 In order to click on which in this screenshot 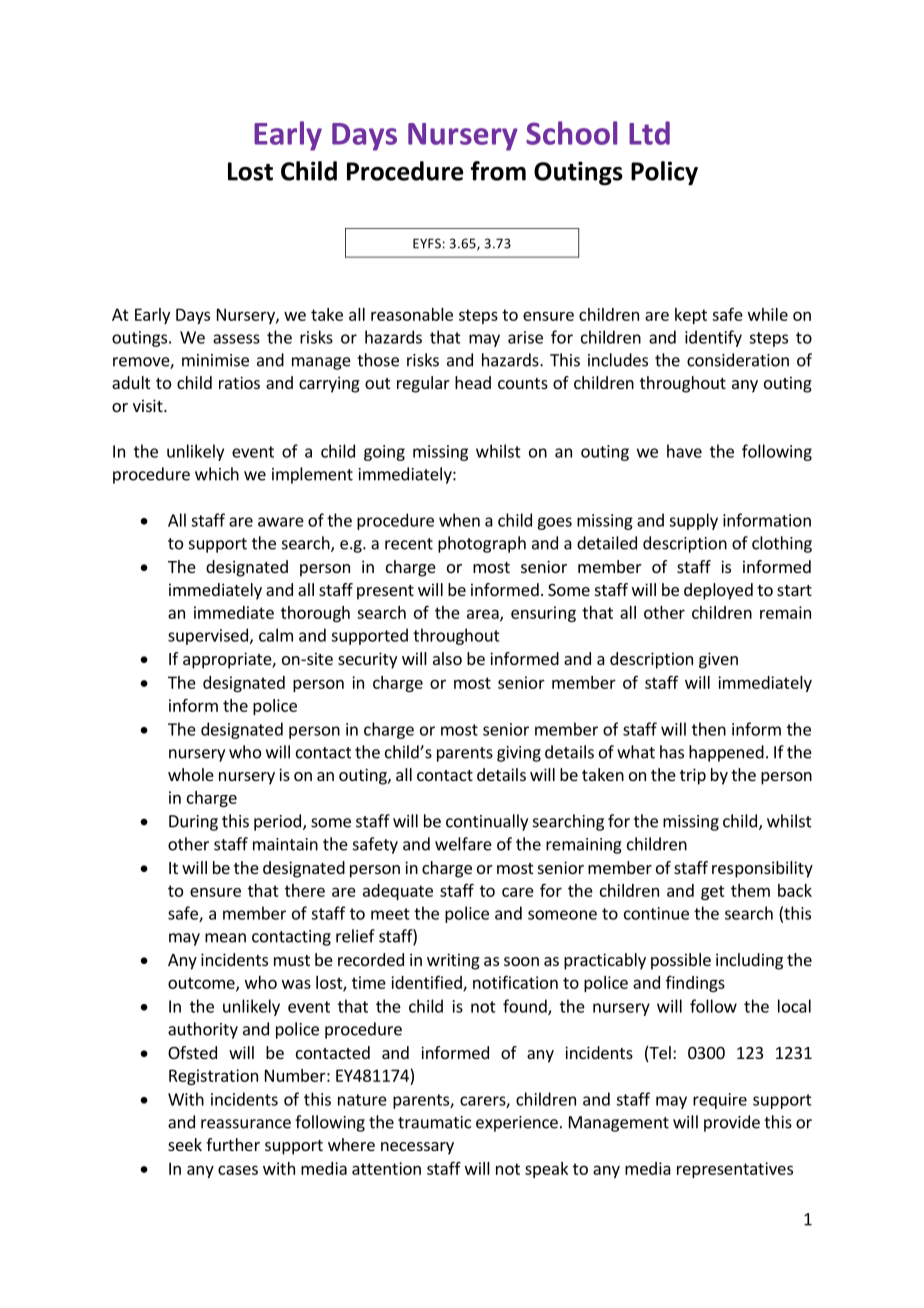, I will do `click(217, 474)`.
